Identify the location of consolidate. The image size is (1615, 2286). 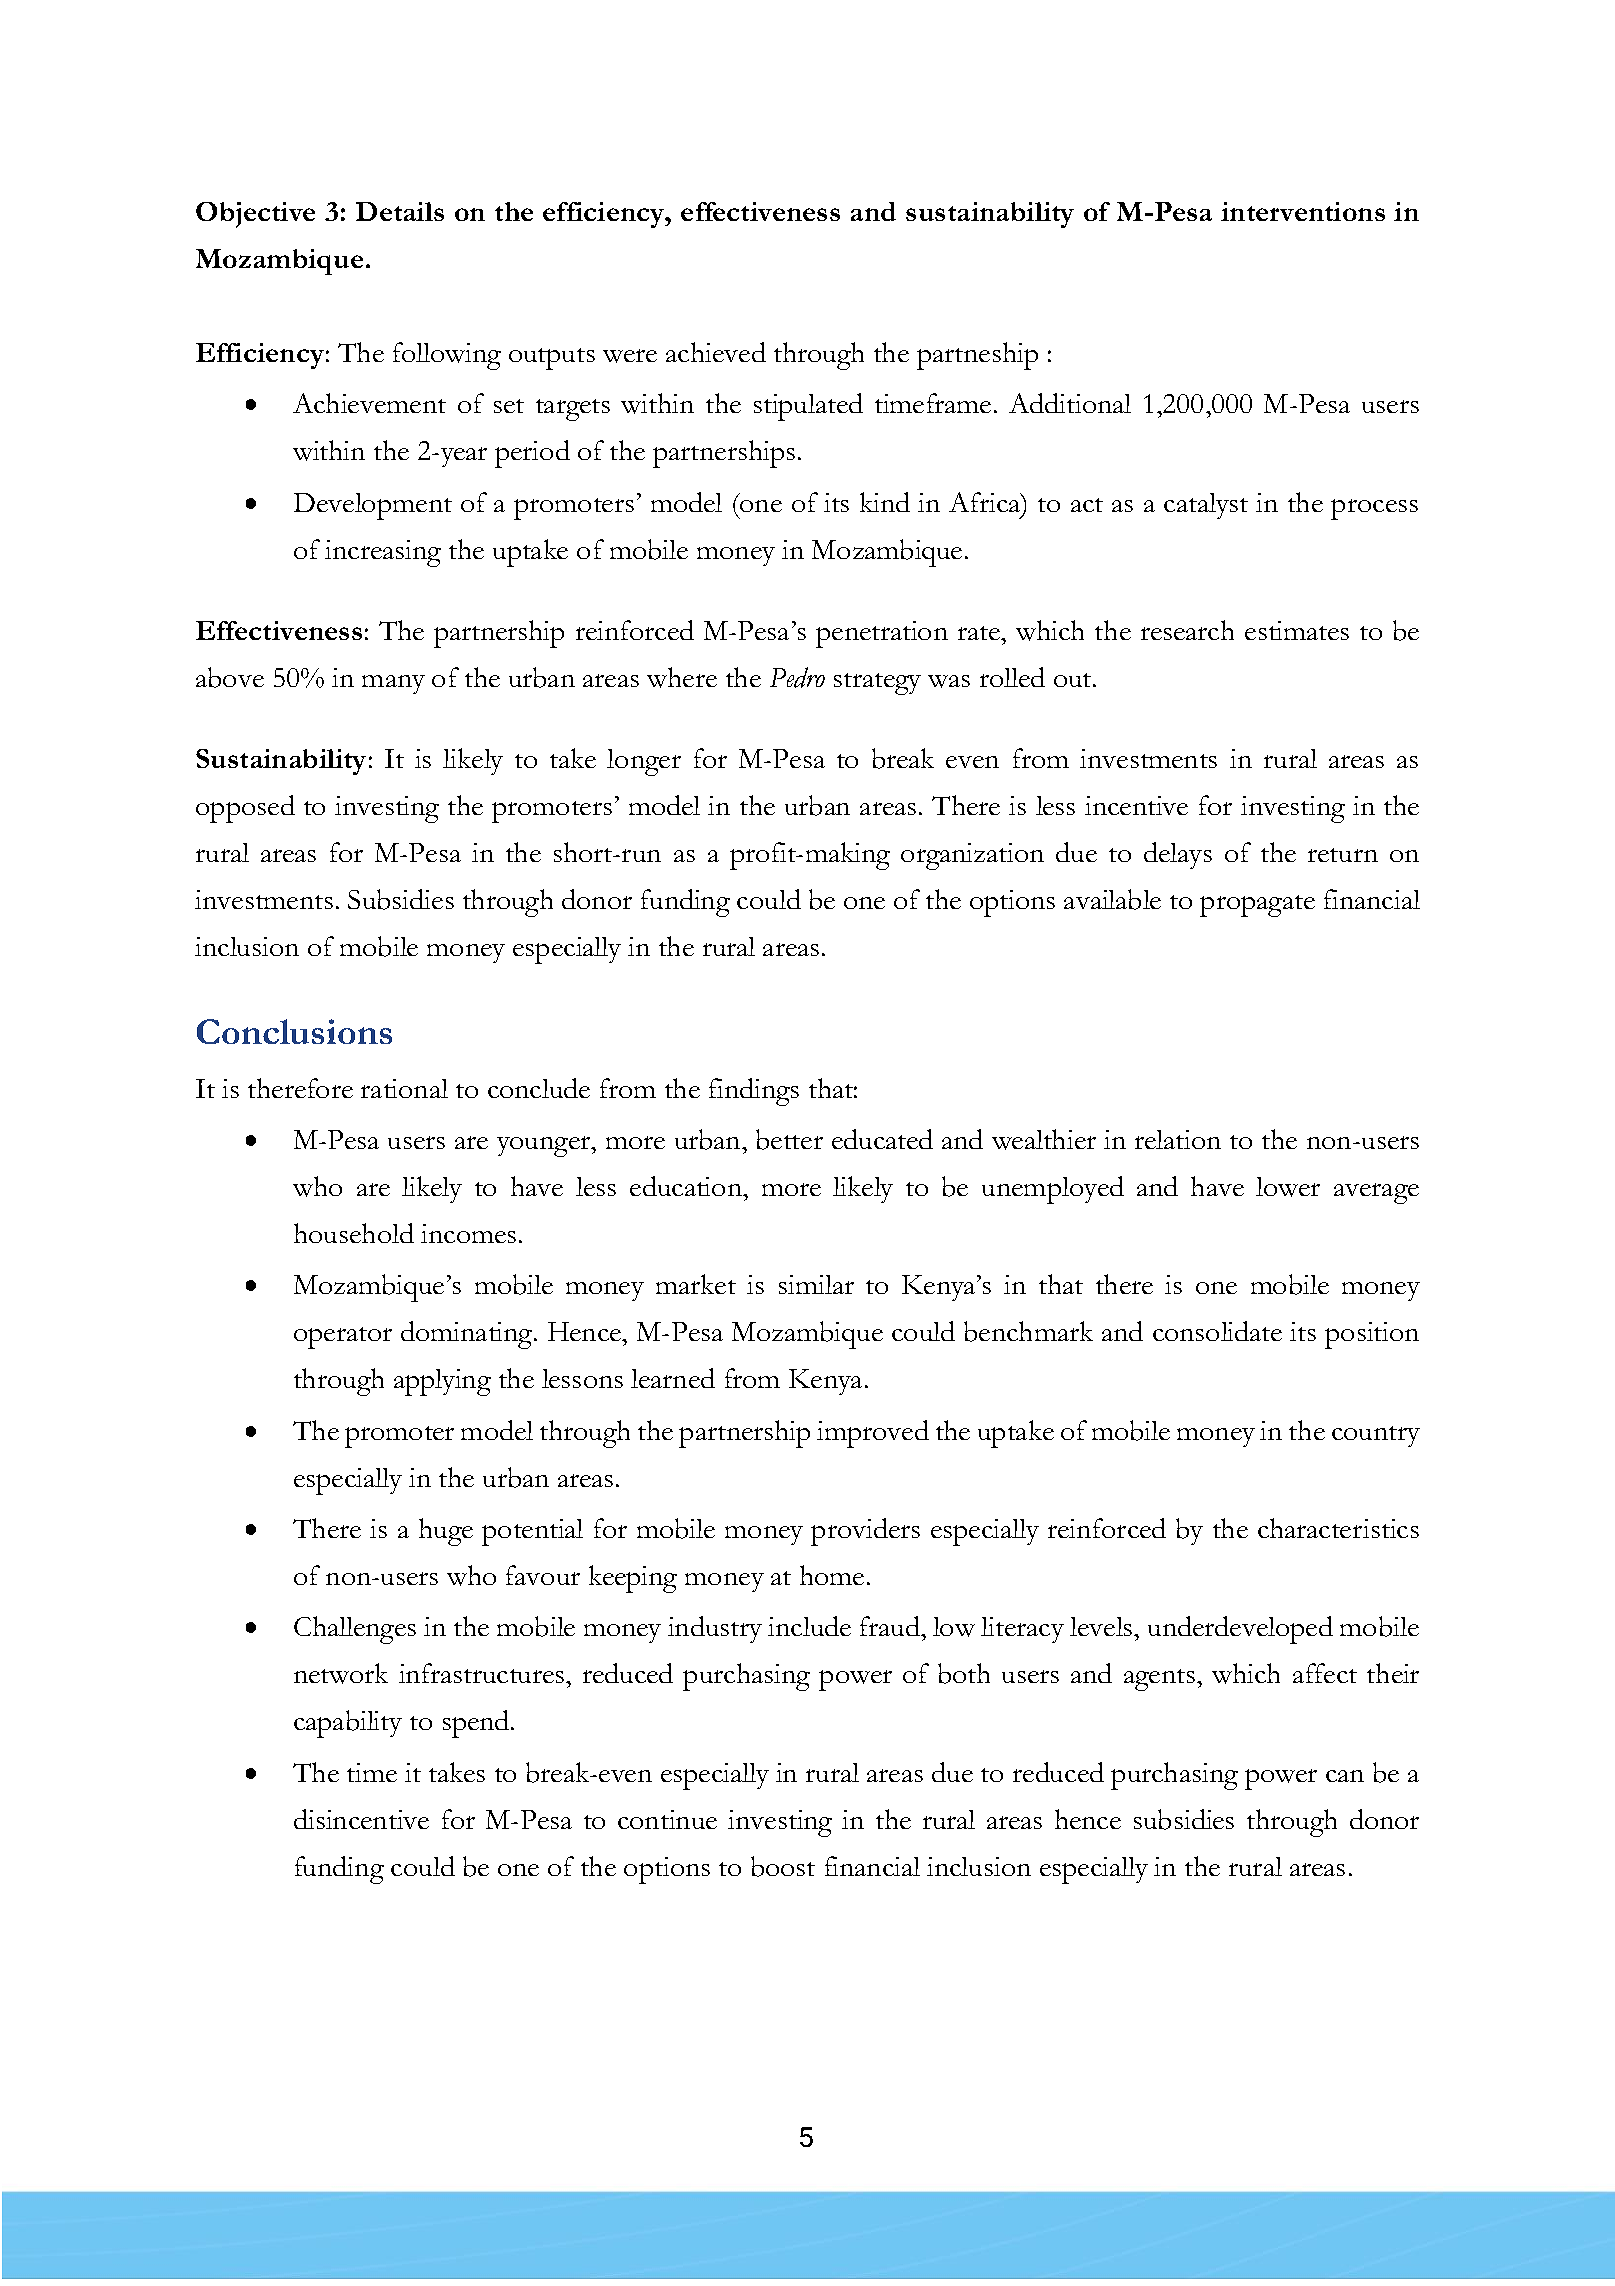
(1217, 1331).
